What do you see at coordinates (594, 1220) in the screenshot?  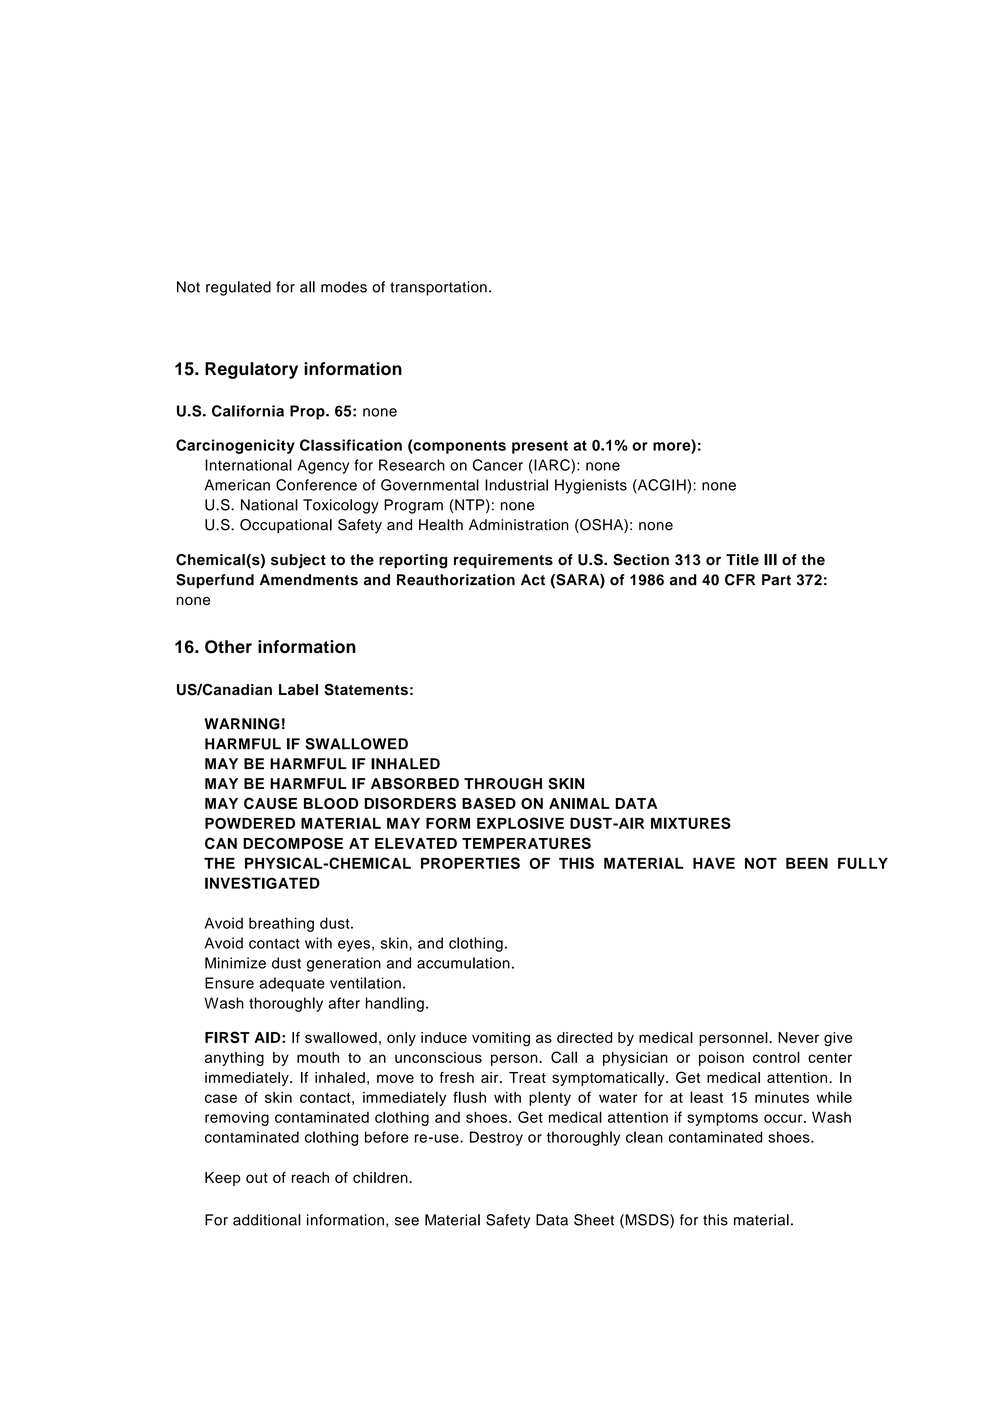 I see `Sheet` at bounding box center [594, 1220].
